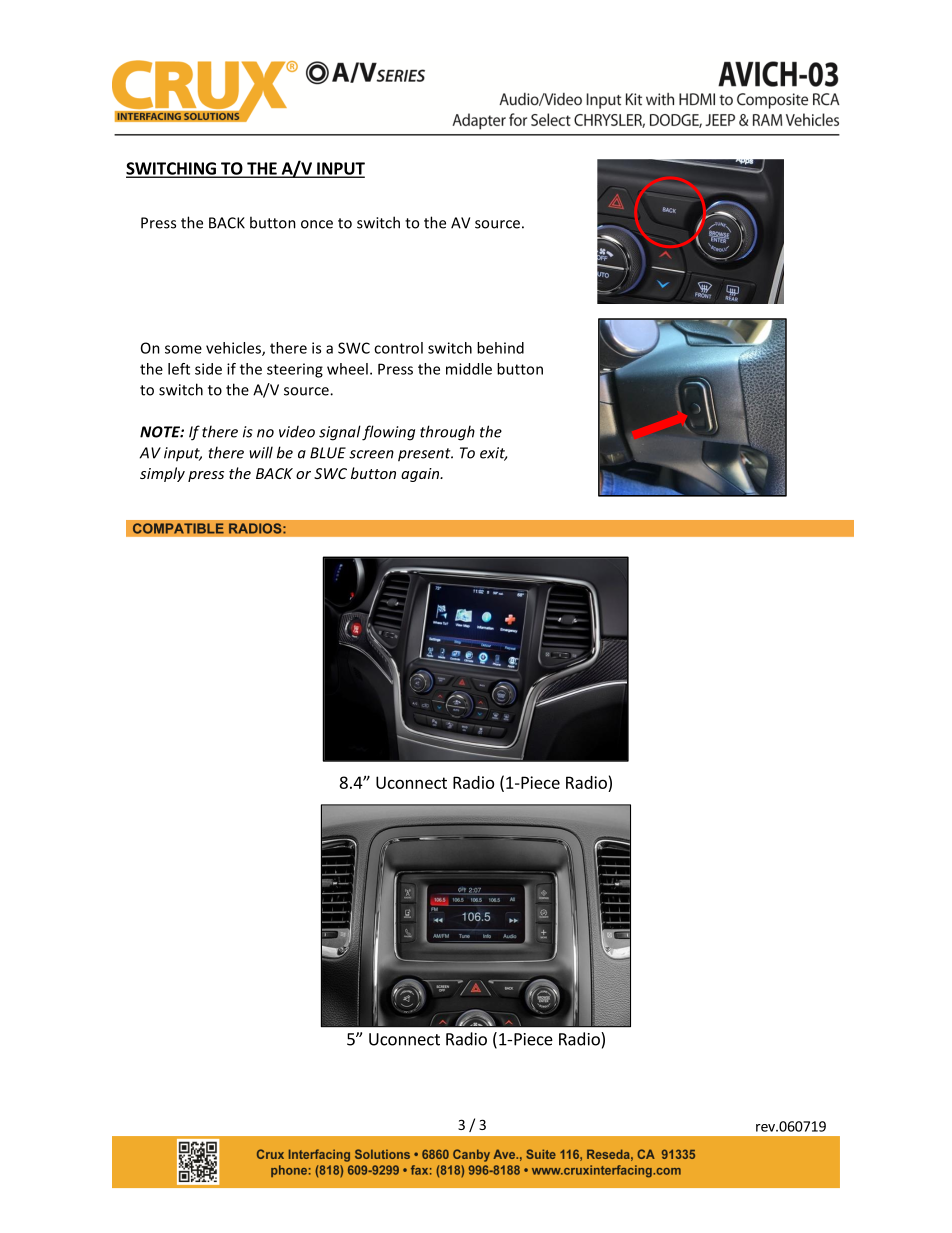  What do you see at coordinates (328, 453) in the page?
I see `BLUE` at bounding box center [328, 453].
